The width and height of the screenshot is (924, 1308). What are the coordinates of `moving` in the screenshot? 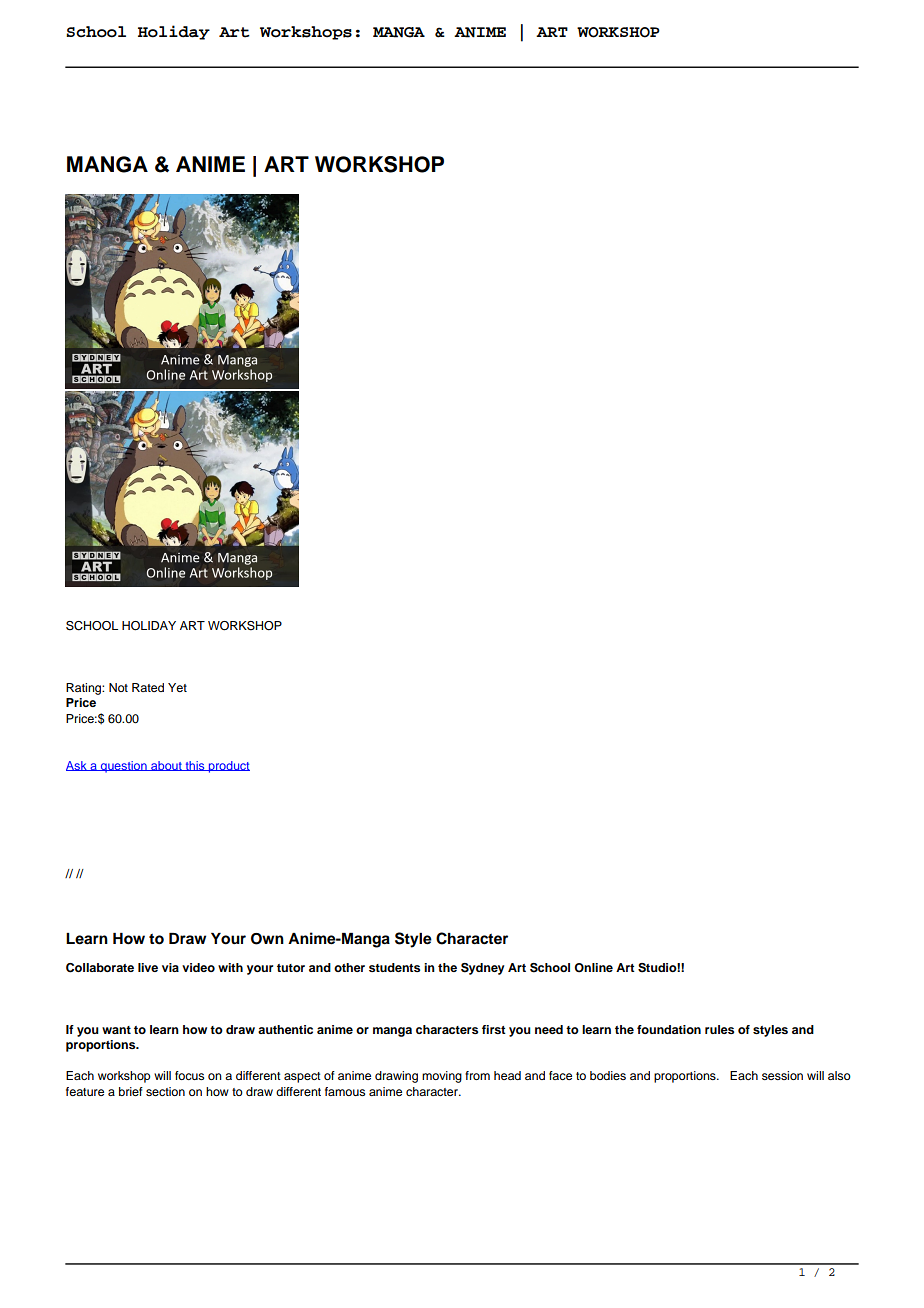 It's located at (442, 1077).
